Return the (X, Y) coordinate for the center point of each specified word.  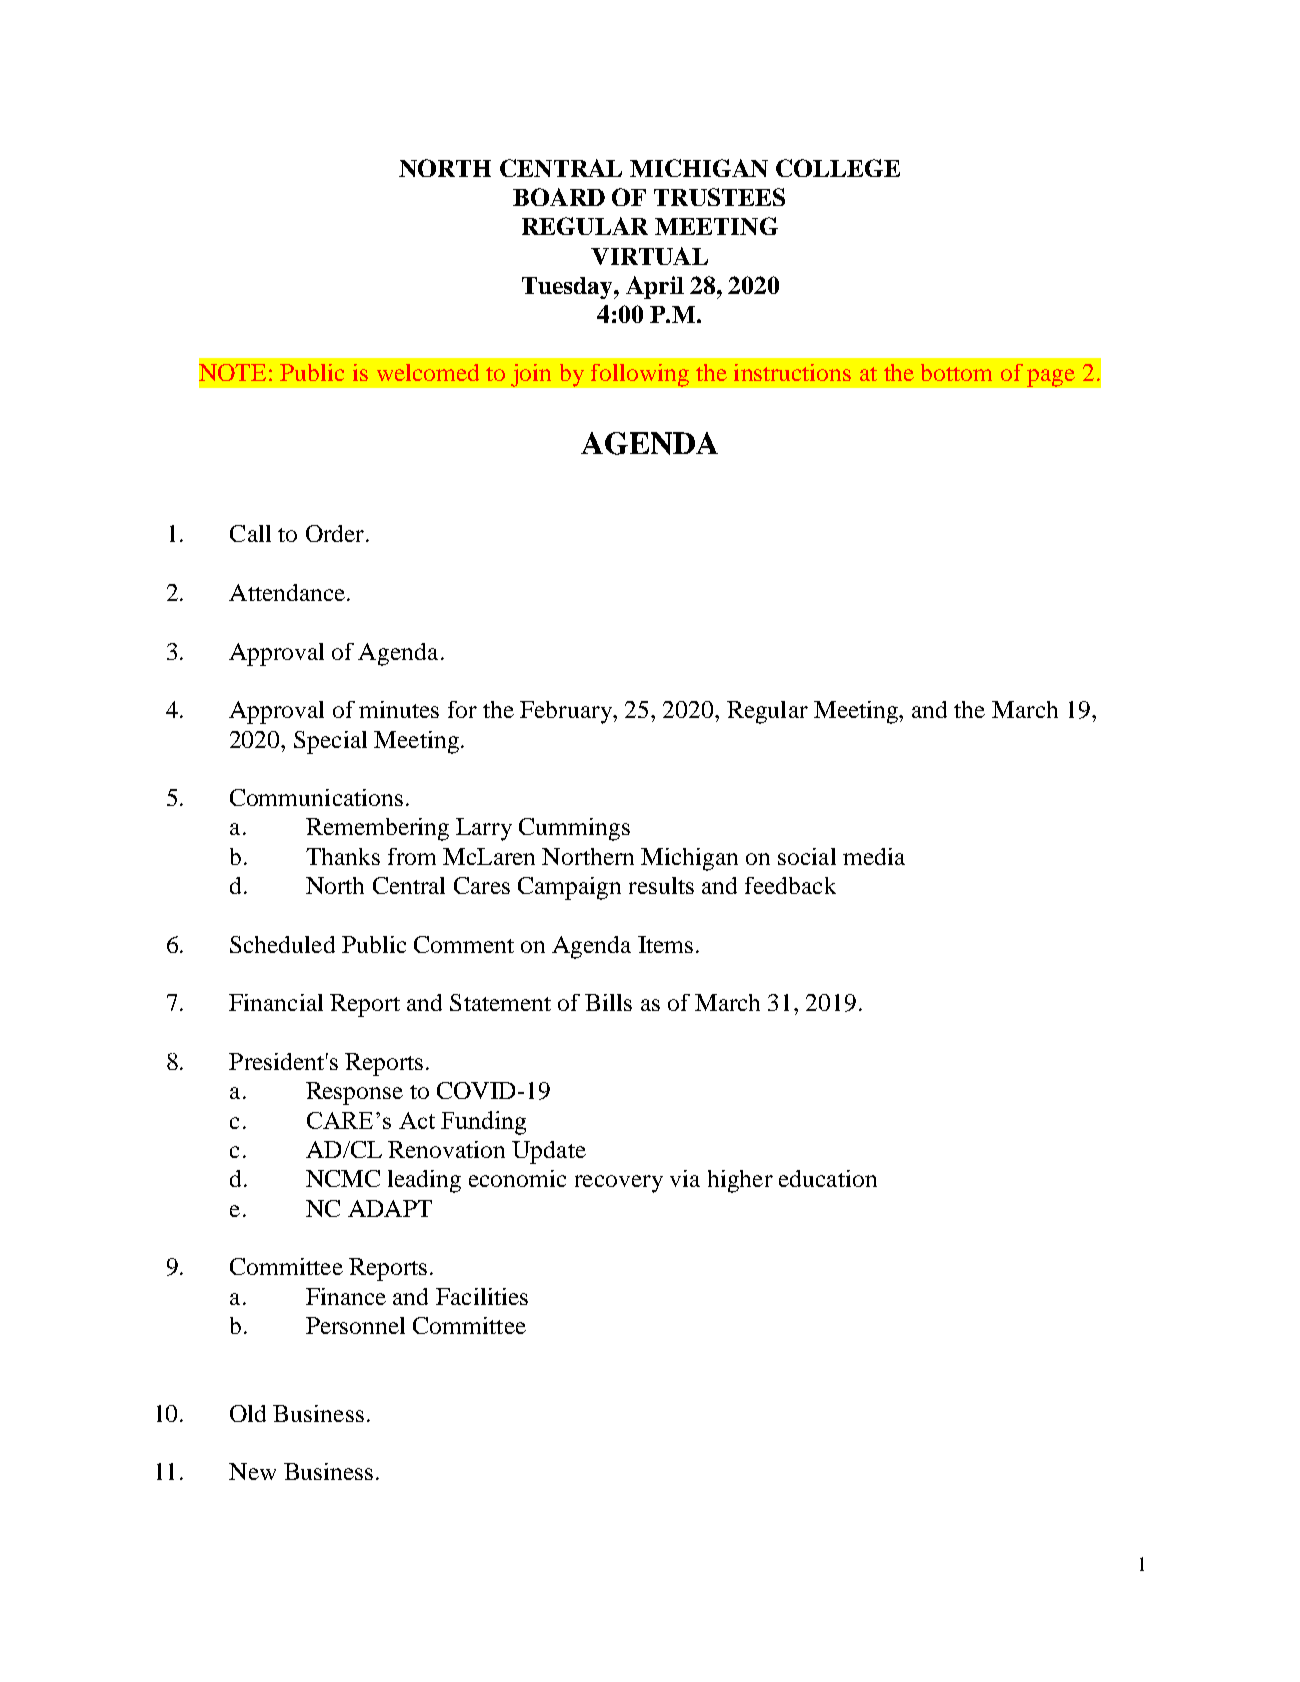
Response (354, 1093)
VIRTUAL (649, 256)
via (685, 1178)
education (828, 1178)
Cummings (574, 829)
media (874, 856)
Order (335, 533)
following (640, 375)
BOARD (559, 197)
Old (248, 1413)
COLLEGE (838, 168)
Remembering (377, 829)
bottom (956, 372)
